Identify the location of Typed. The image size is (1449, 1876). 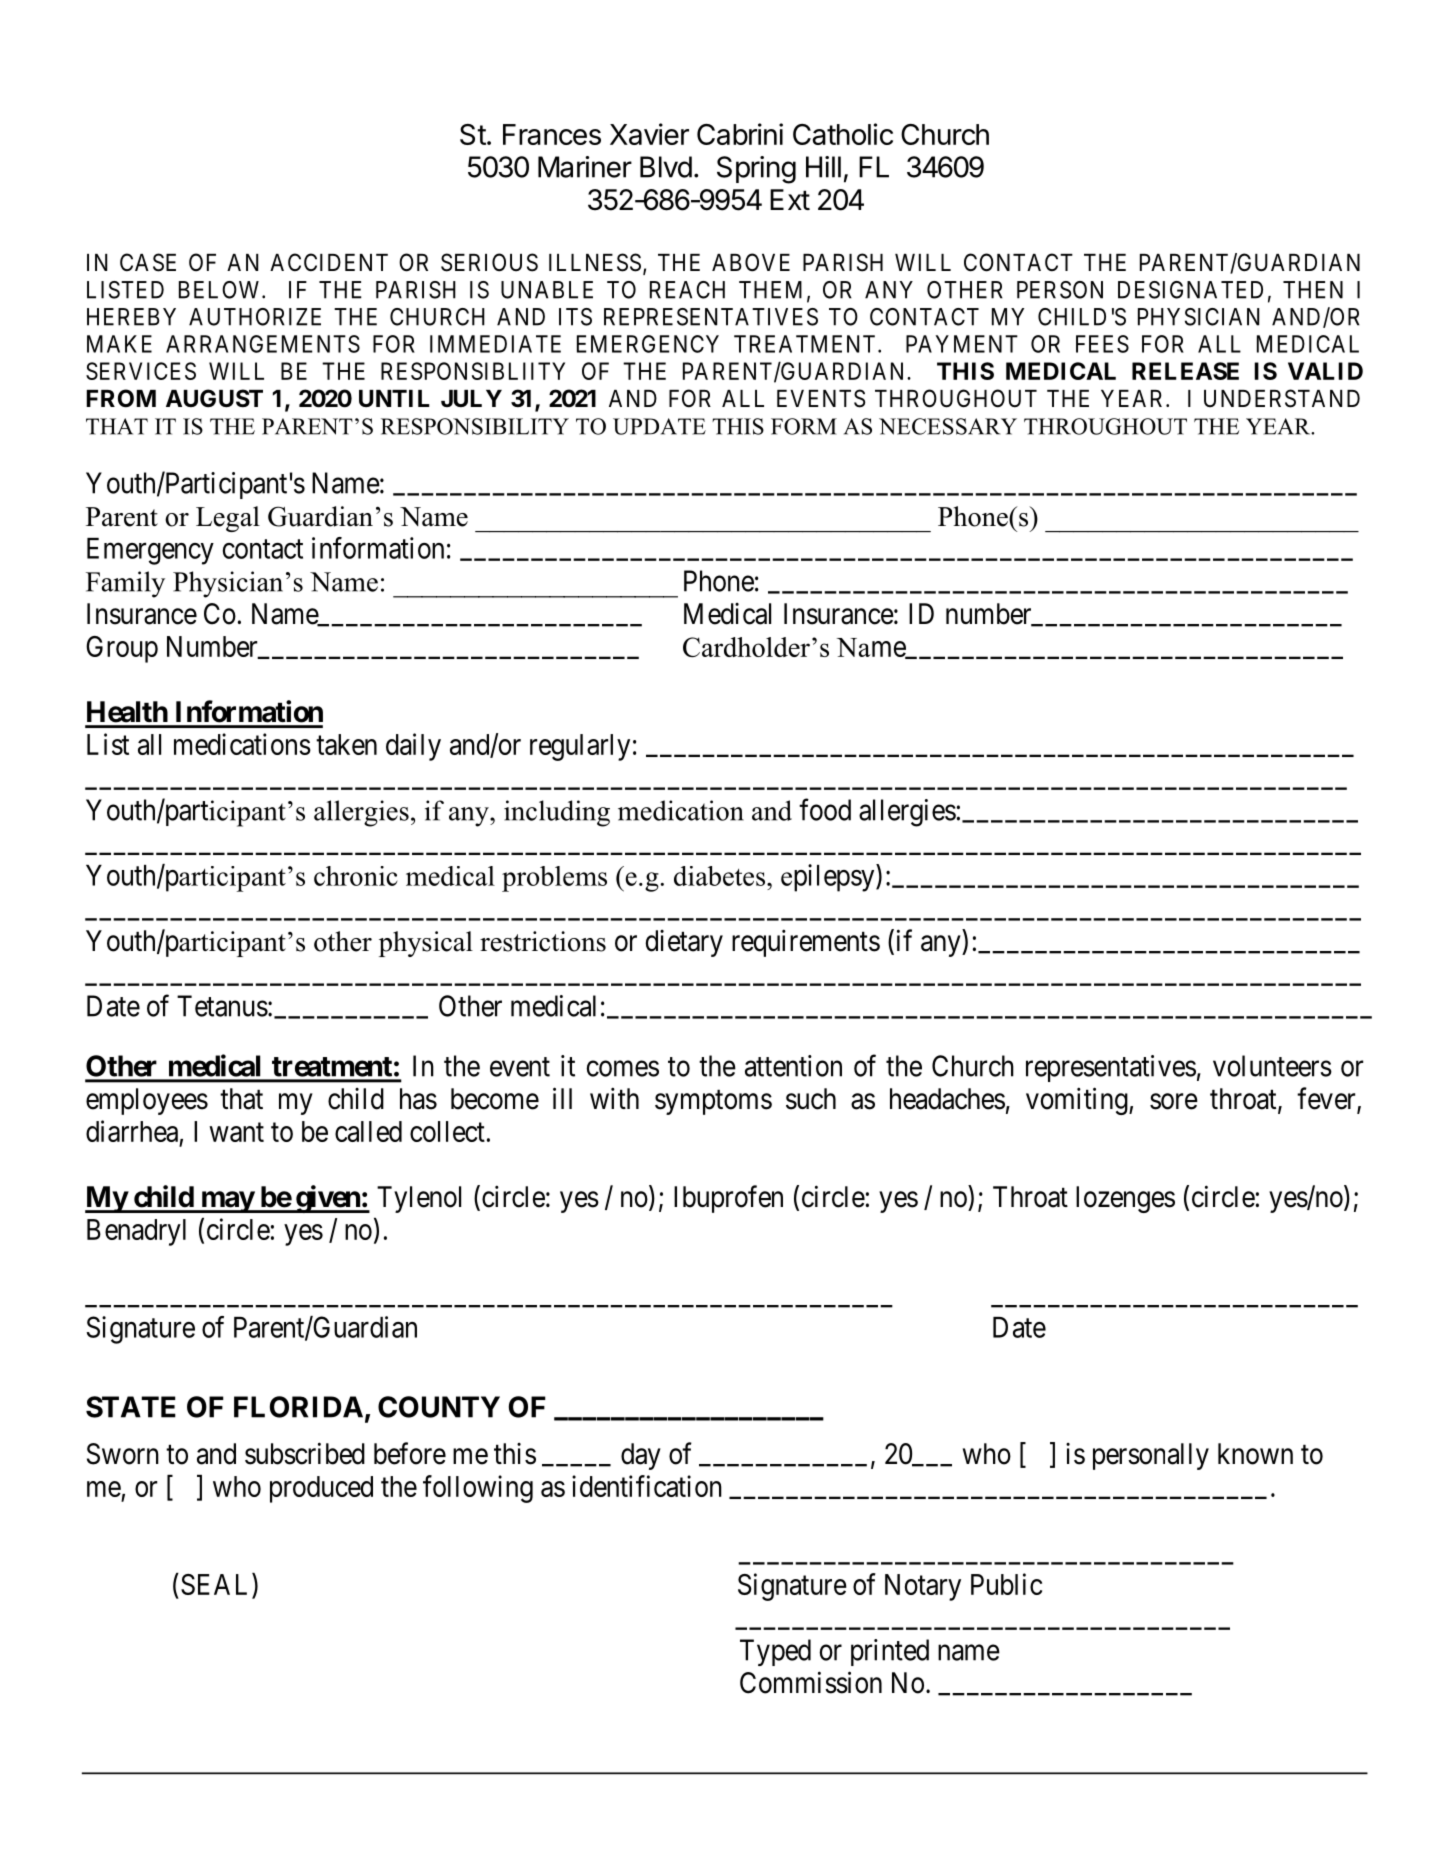
(775, 1652).
